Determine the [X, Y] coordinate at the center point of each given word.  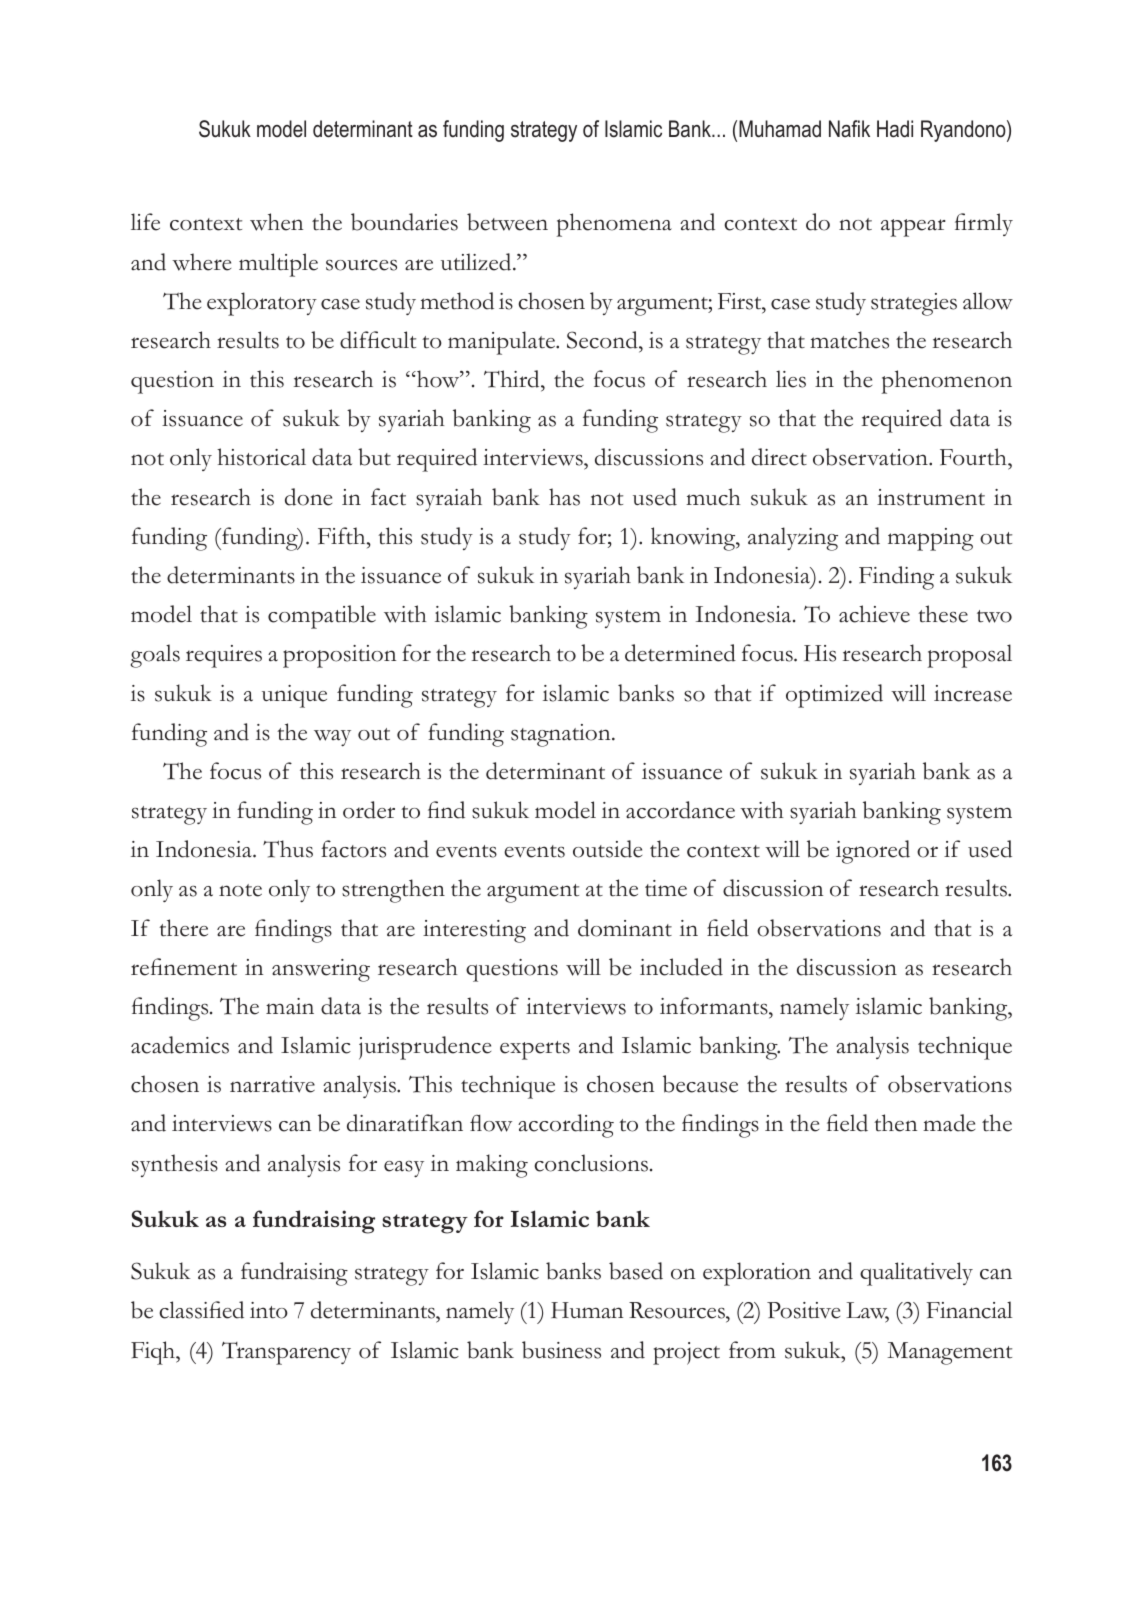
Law [867, 1312]
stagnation [562, 735]
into [269, 1310]
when [276, 222]
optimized [834, 696]
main [290, 1006]
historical [261, 457]
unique [294, 696]
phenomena [614, 225]
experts [535, 1050]
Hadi [895, 129]
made [949, 1123]
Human [587, 1310]
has [564, 497]
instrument [931, 497]
